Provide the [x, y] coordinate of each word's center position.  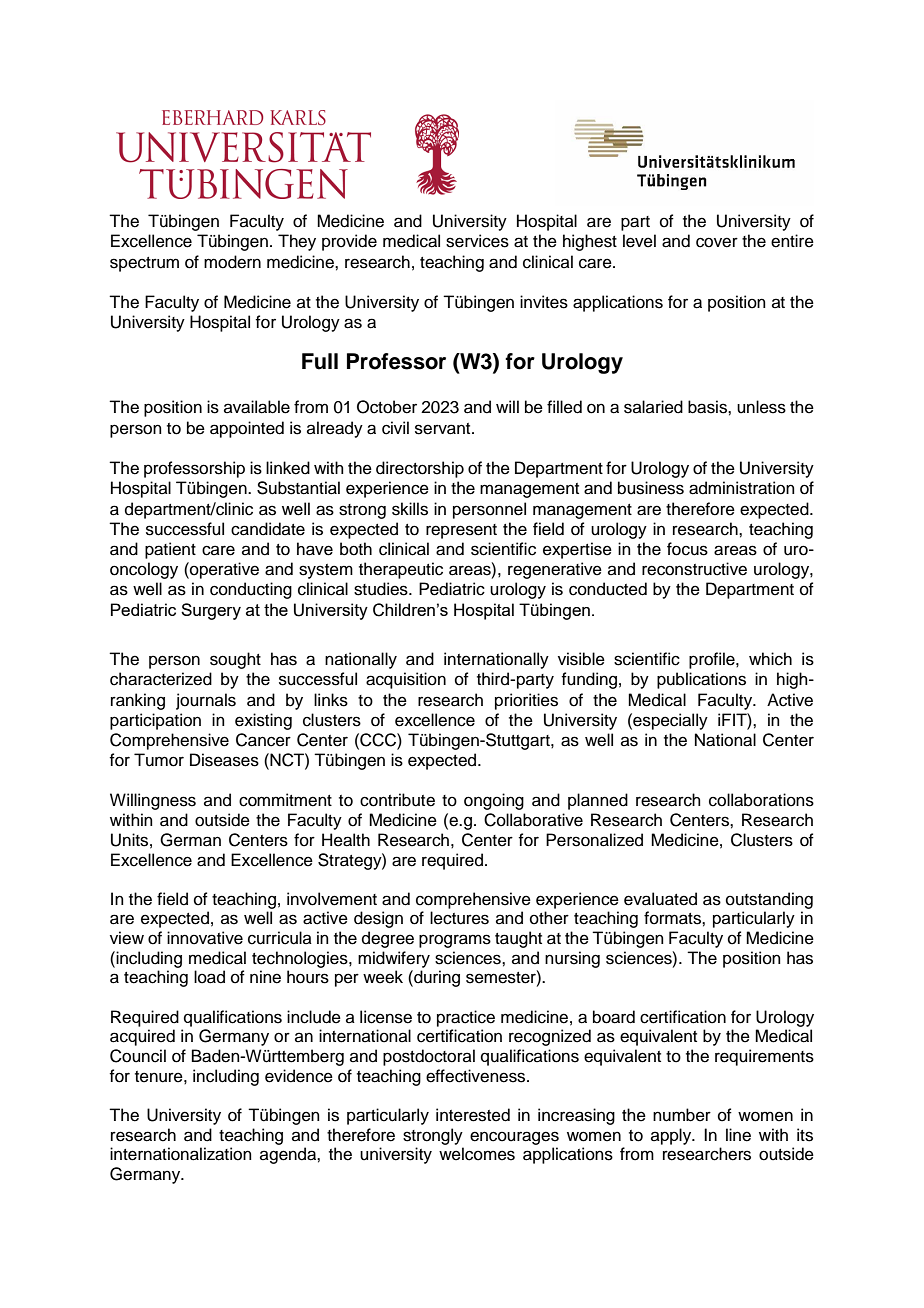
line [738, 1135]
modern [232, 262]
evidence [299, 1076]
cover [717, 242]
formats [673, 918]
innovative [205, 938]
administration [742, 488]
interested [473, 1115]
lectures [459, 918]
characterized [161, 679]
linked [288, 468]
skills [410, 509]
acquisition [406, 680]
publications [701, 680]
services [477, 241]
